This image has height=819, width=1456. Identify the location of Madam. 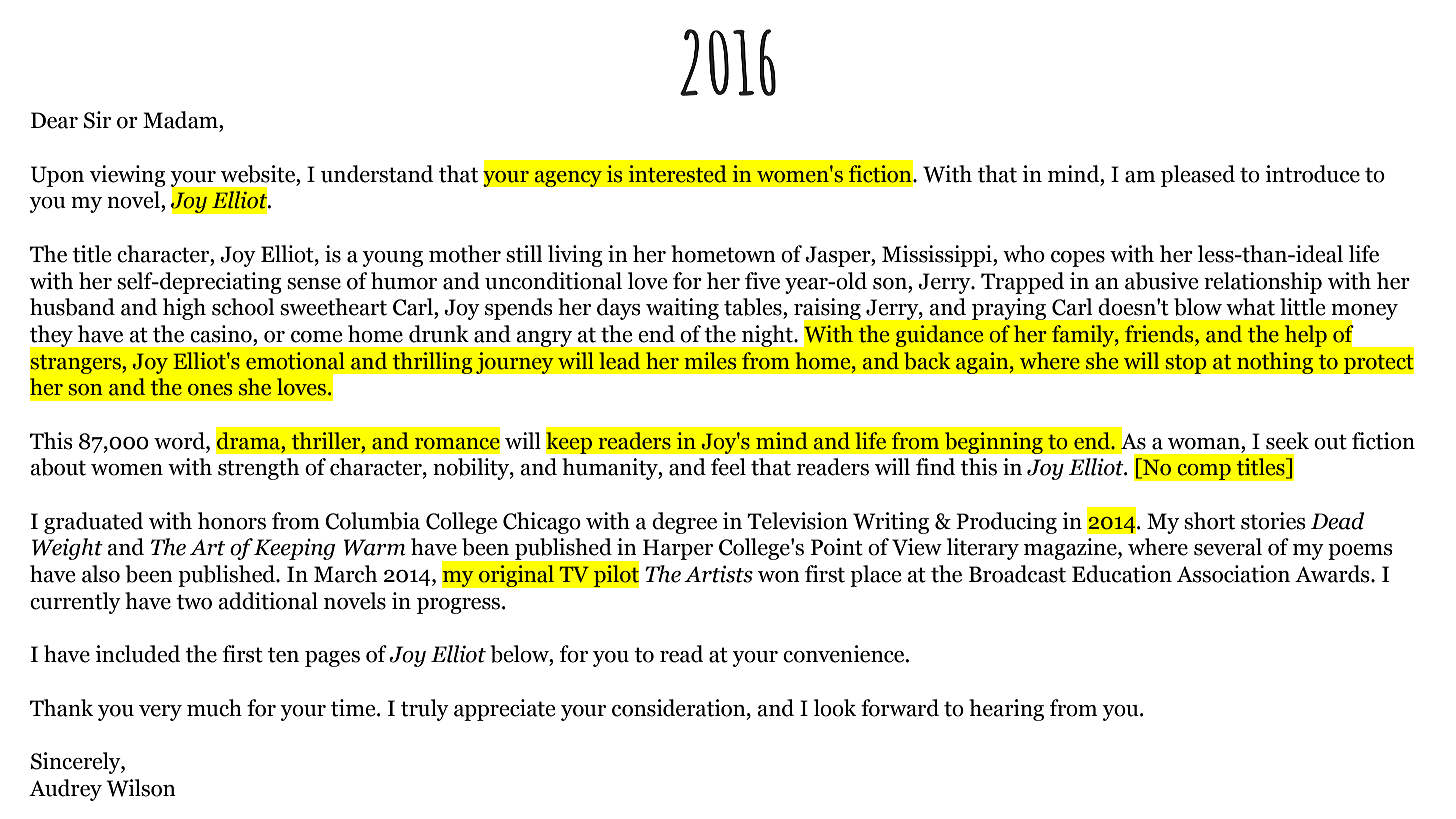
(181, 120).
